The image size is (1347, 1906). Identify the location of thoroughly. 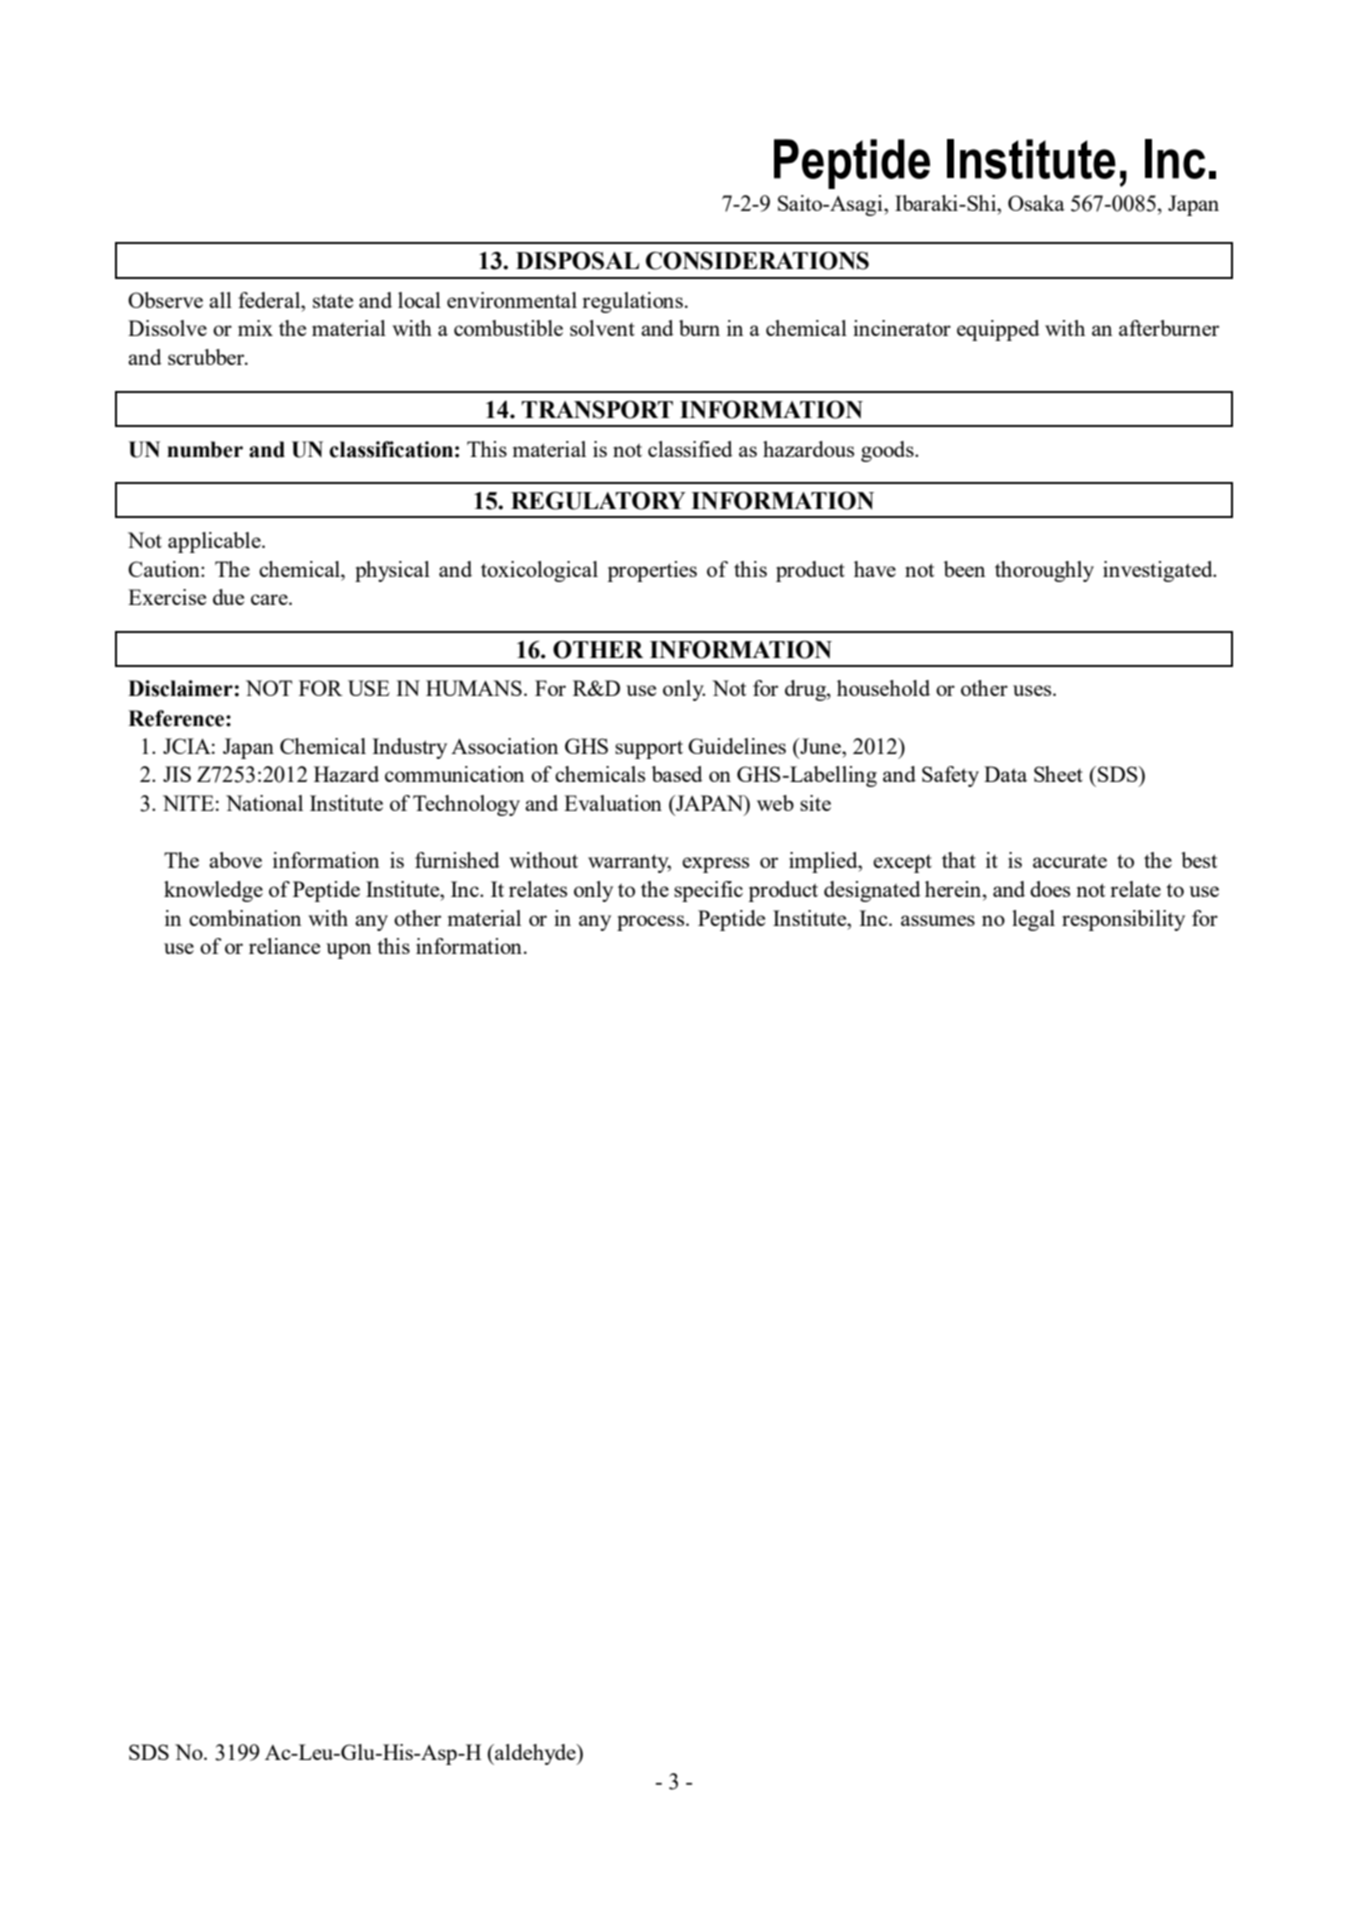
(1044, 571).
